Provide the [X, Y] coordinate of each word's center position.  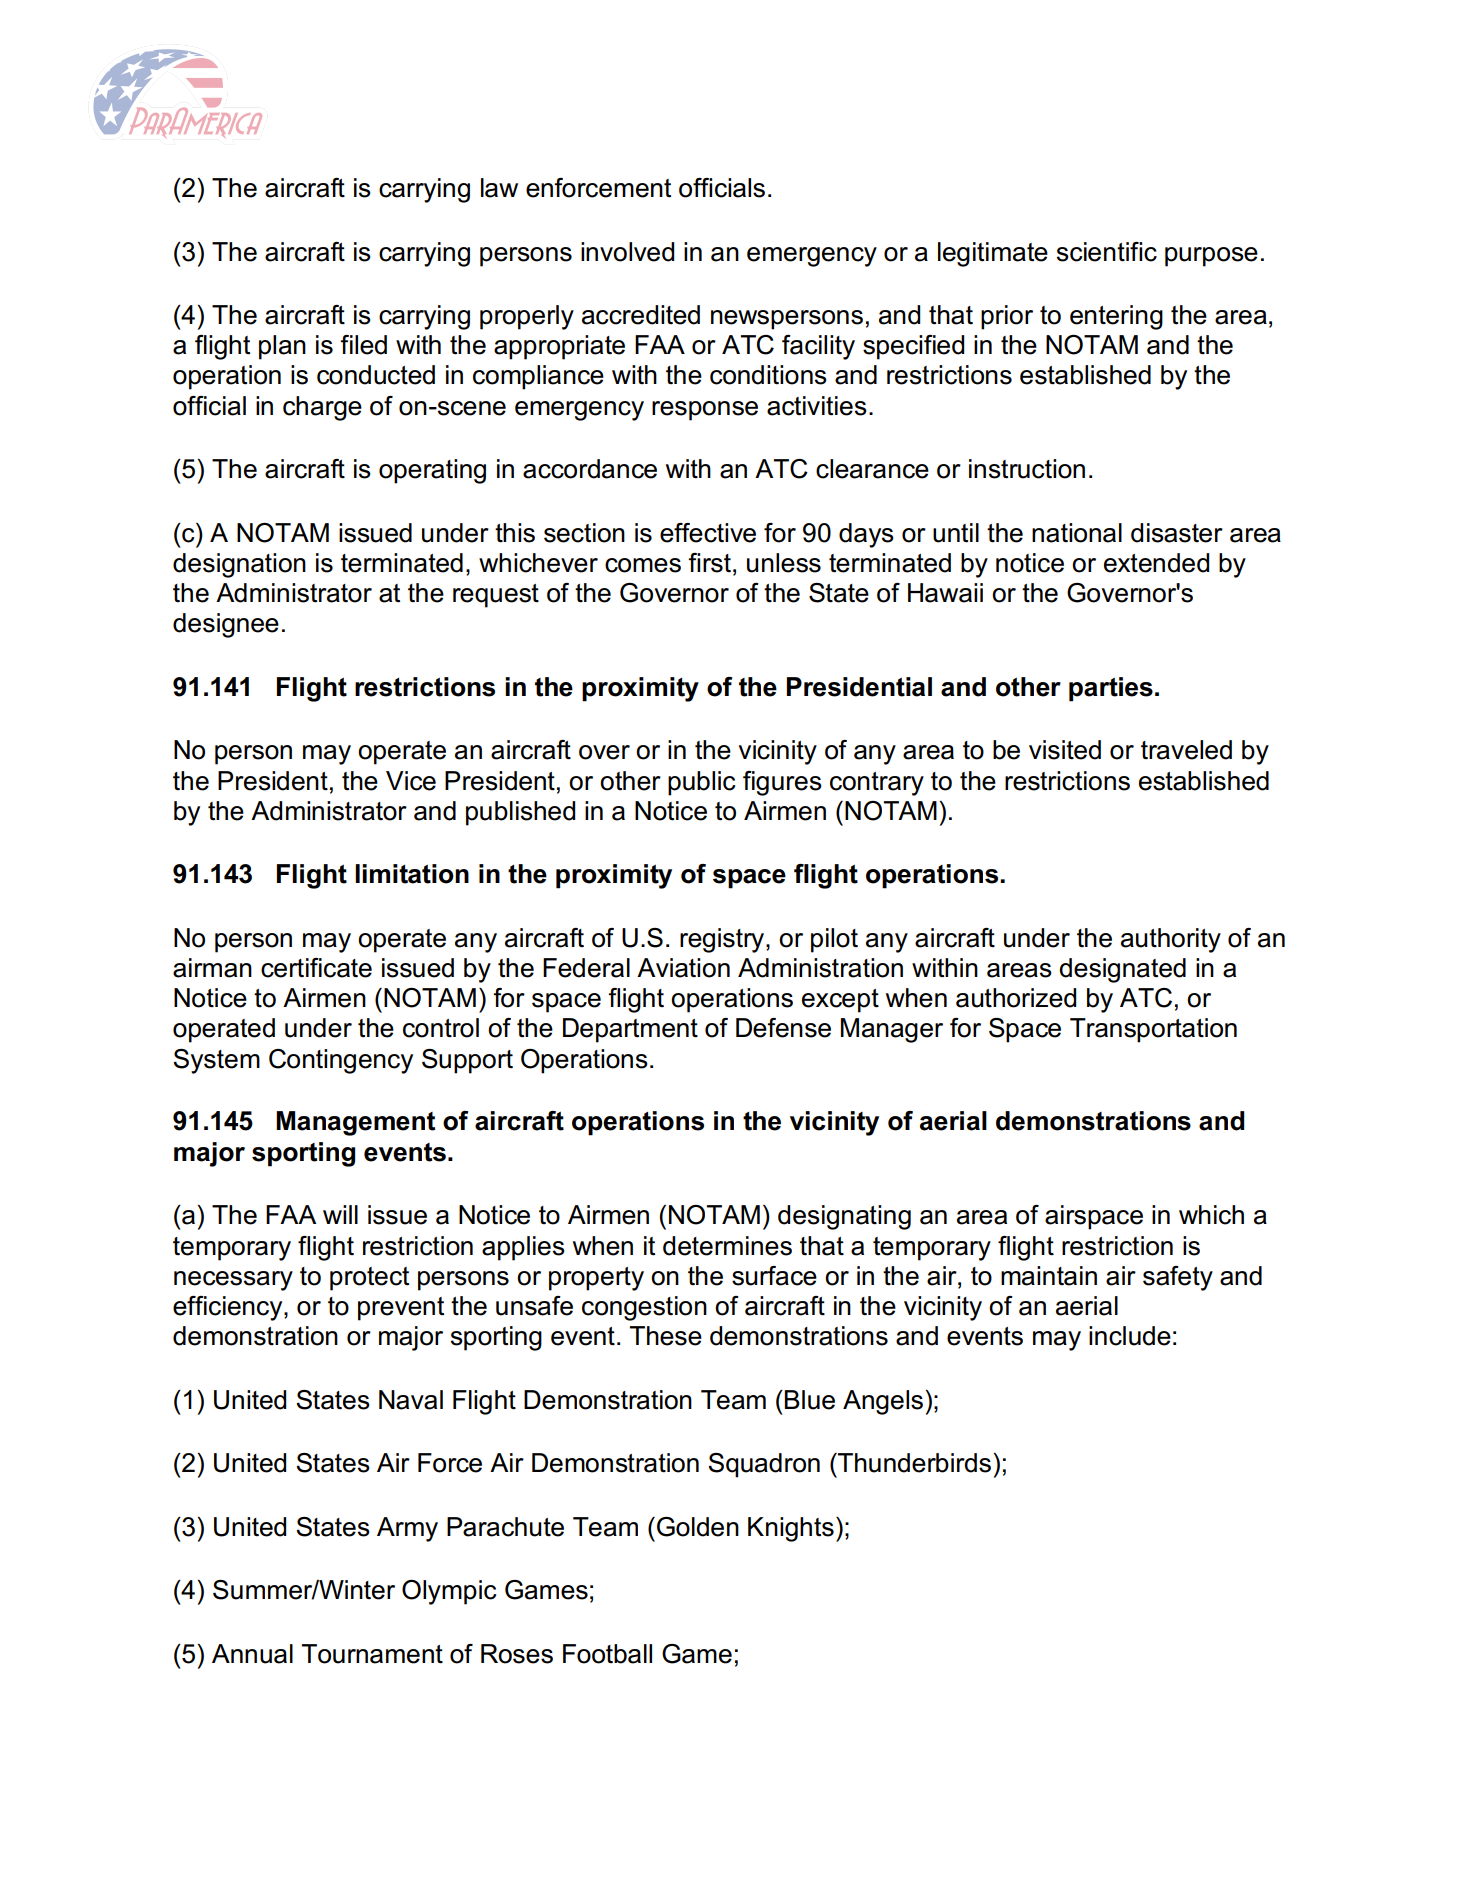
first [709, 563]
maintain [1049, 1276]
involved [627, 252]
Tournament [372, 1654]
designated [1122, 970]
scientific [1107, 252]
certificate [316, 968]
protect [369, 1279]
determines [727, 1246]
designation [239, 565]
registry [723, 940]
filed [363, 345]
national [1077, 533]
